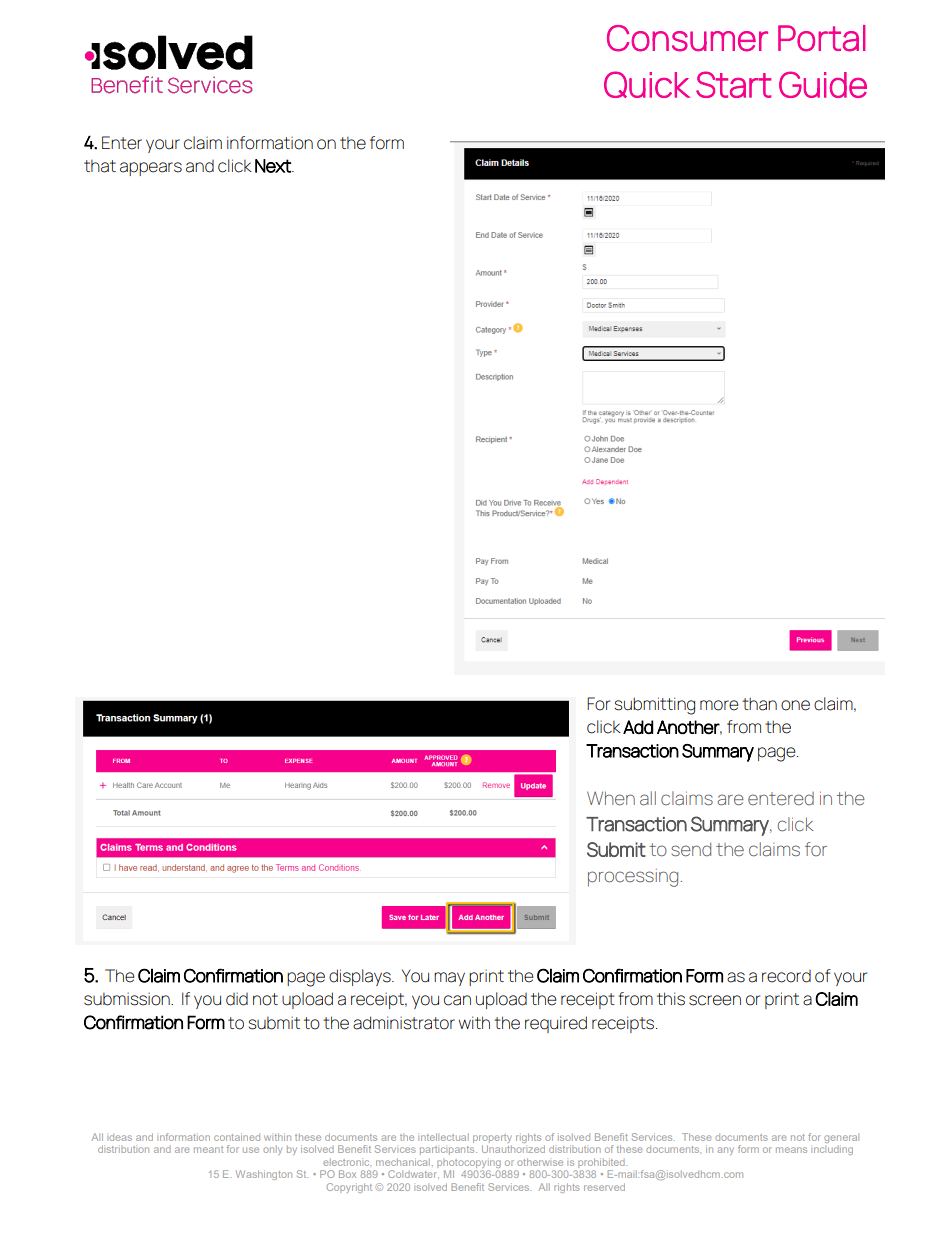 The height and width of the document is (1233, 952). Describe the element at coordinates (647, 84) in the document. I see `Quick` at that location.
